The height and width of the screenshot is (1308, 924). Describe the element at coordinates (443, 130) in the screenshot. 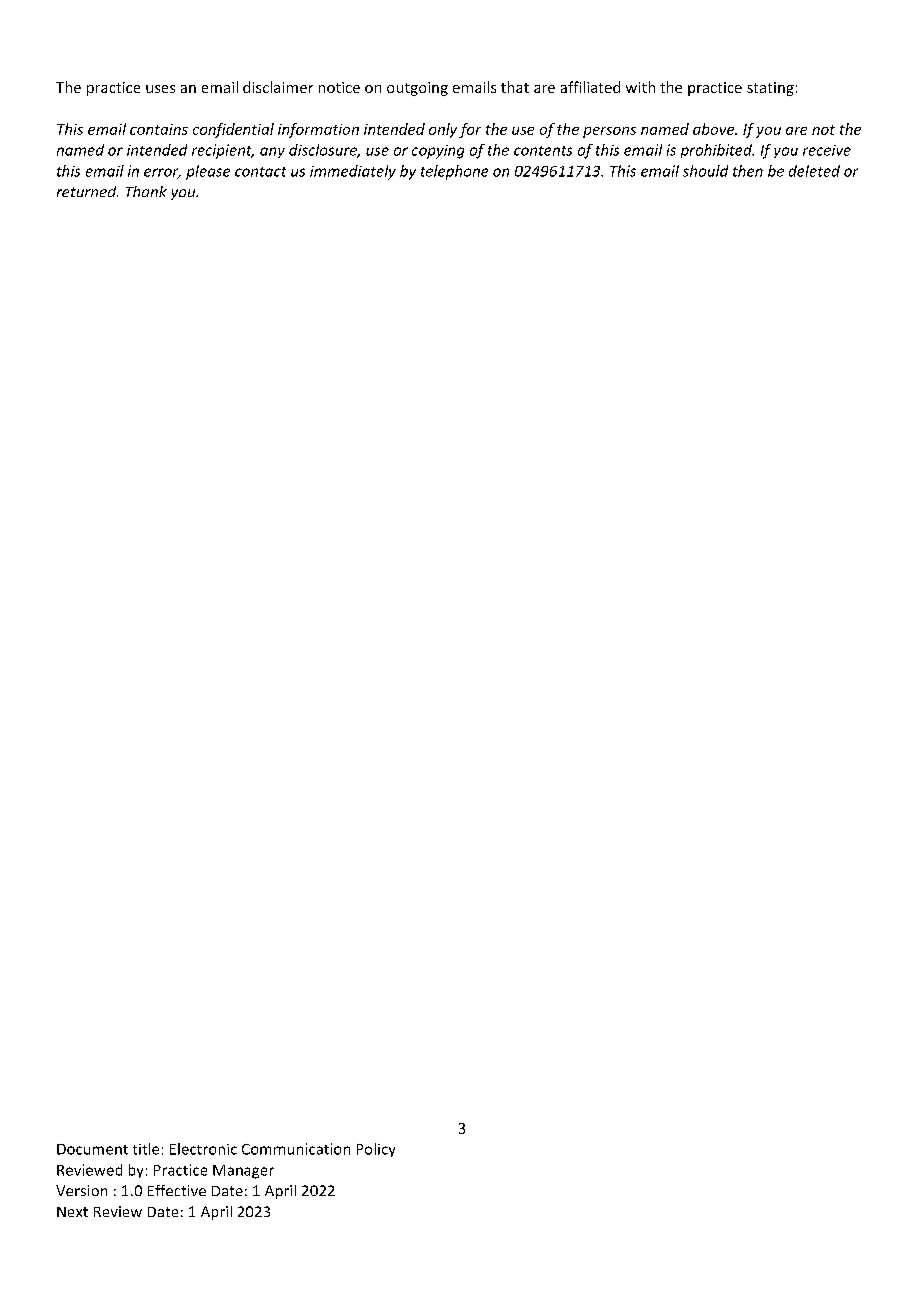

I see `only` at that location.
